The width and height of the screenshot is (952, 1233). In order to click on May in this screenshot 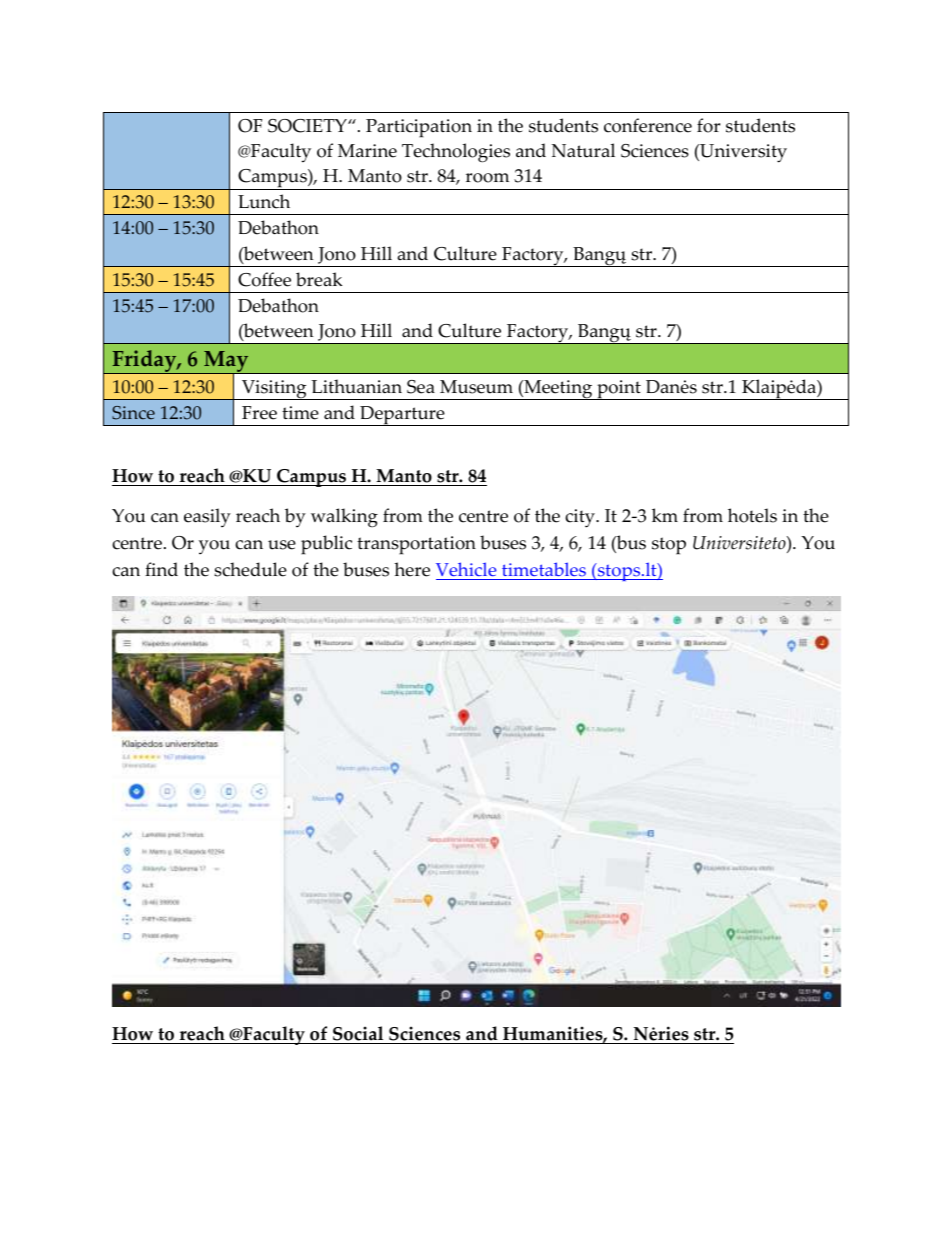, I will do `click(226, 363)`.
